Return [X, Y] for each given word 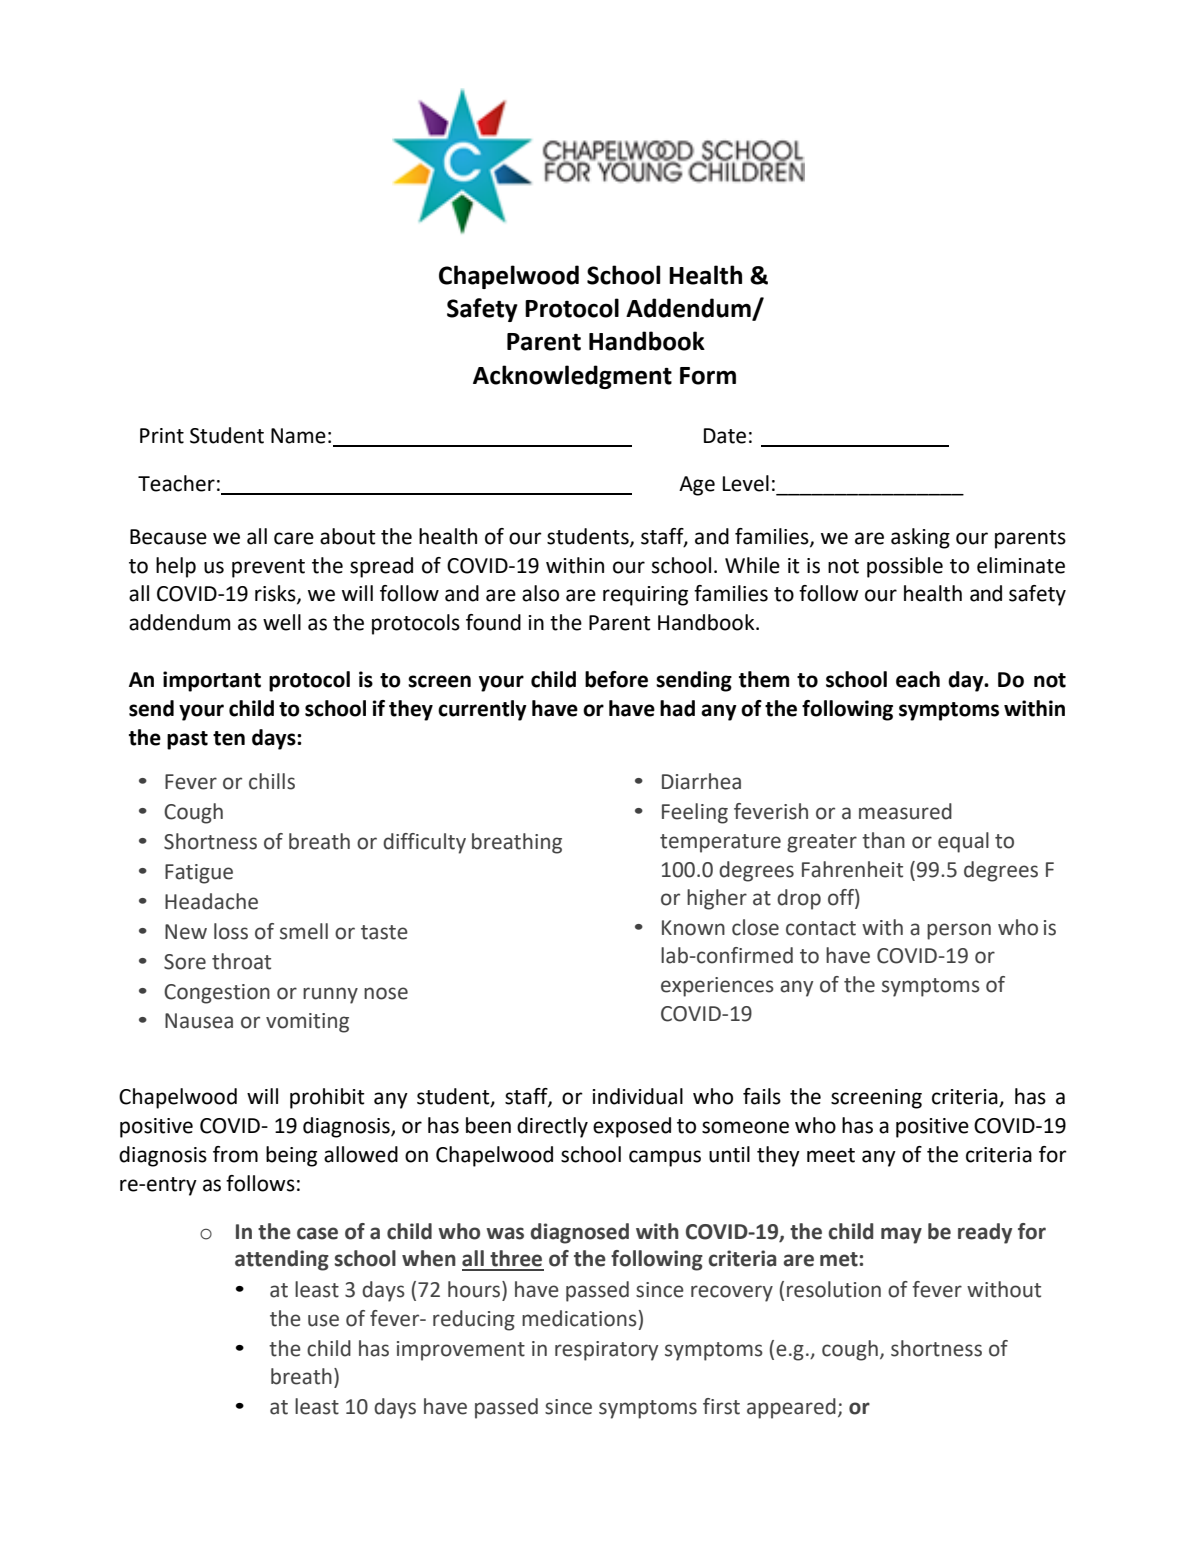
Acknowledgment [572, 377]
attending [282, 1260]
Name [298, 436]
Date [725, 436]
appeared [791, 1408]
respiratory [606, 1351]
